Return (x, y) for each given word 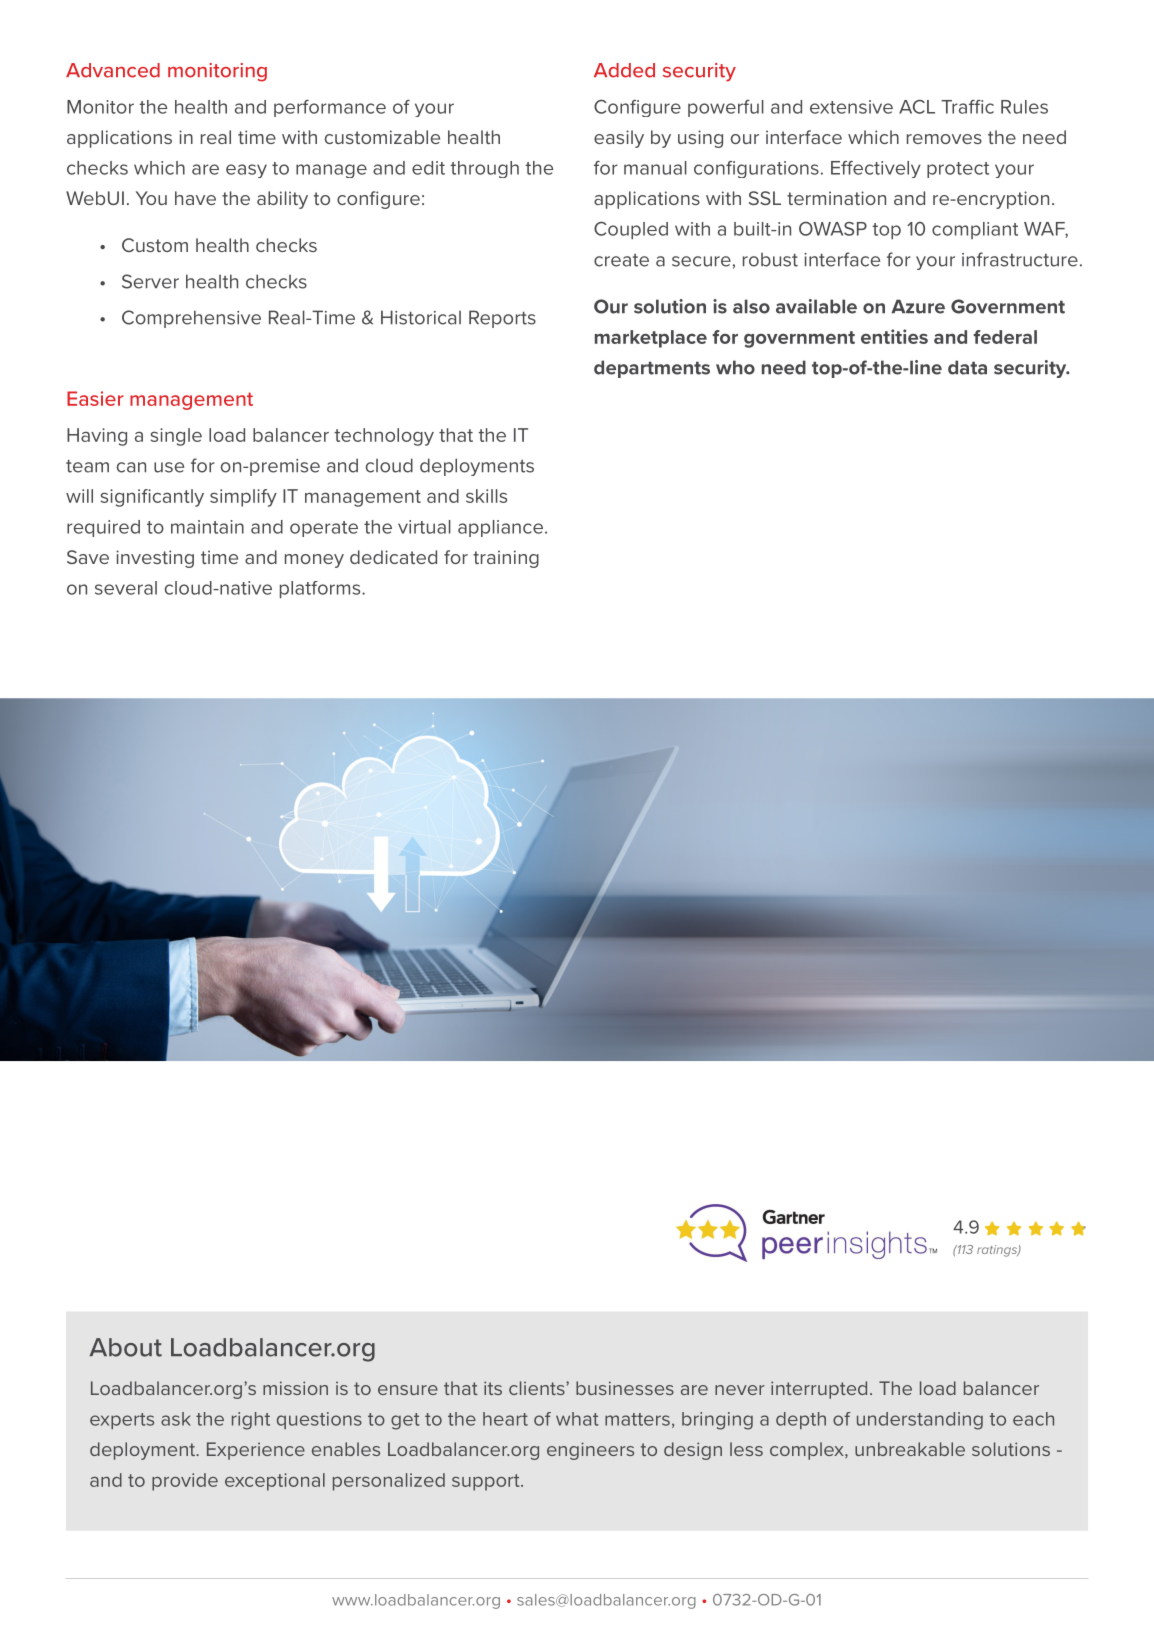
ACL (917, 106)
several (126, 588)
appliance (500, 528)
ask (176, 1419)
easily (619, 139)
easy (246, 171)
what (577, 1419)
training (506, 559)
